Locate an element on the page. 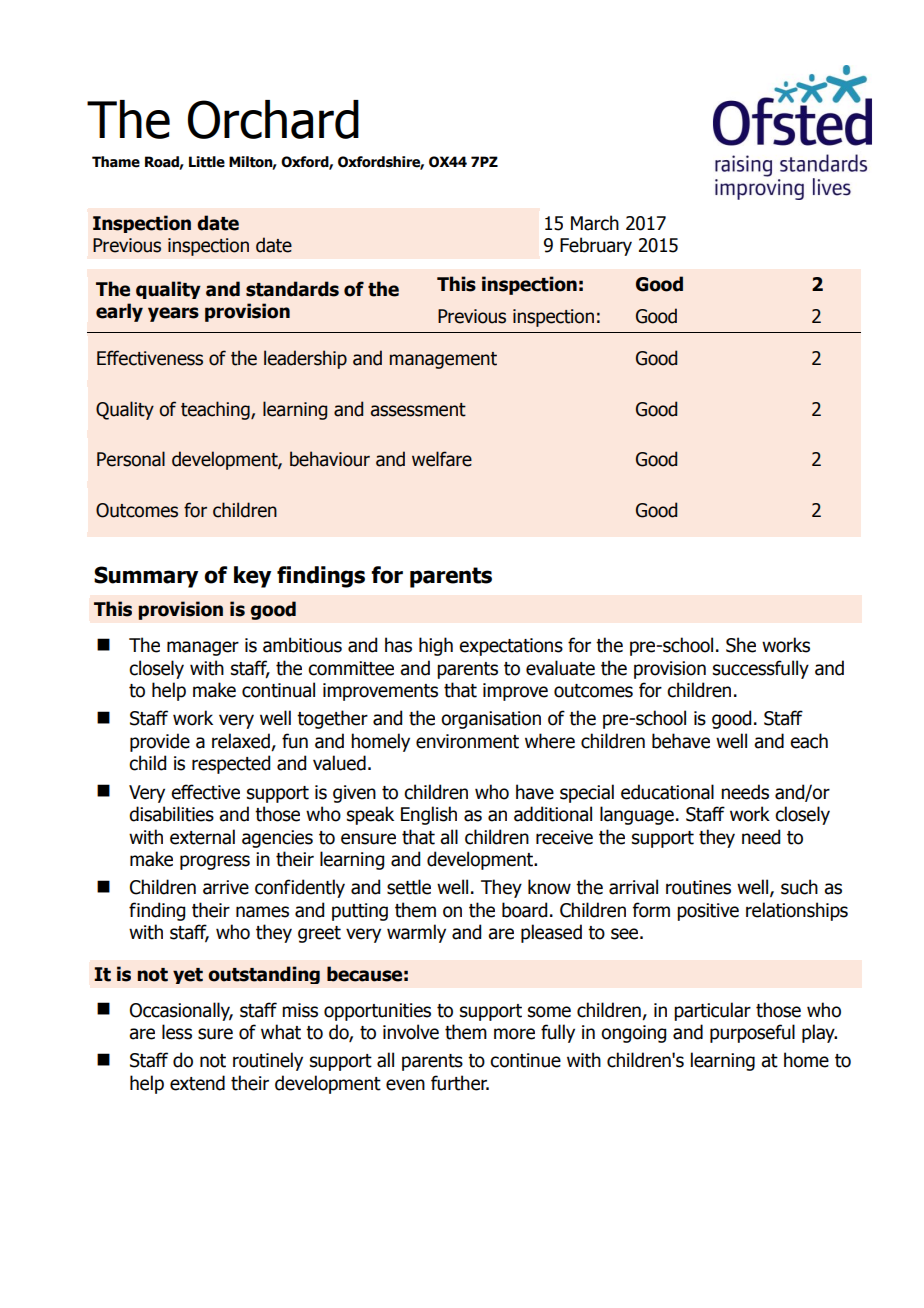 This image has height=1308, width=924. Personal is located at coordinates (131, 459).
